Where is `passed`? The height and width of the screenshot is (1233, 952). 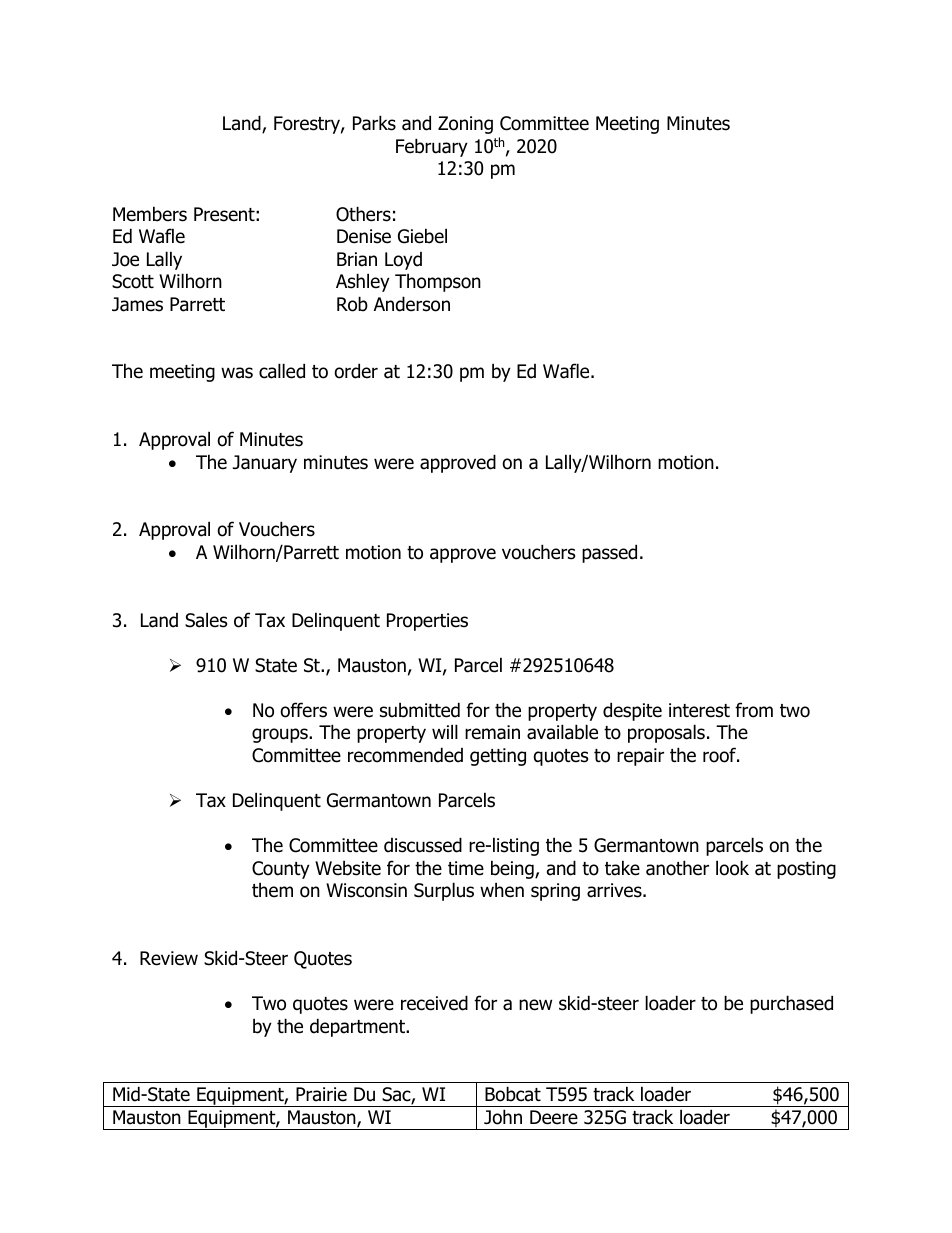
passed is located at coordinates (609, 553).
